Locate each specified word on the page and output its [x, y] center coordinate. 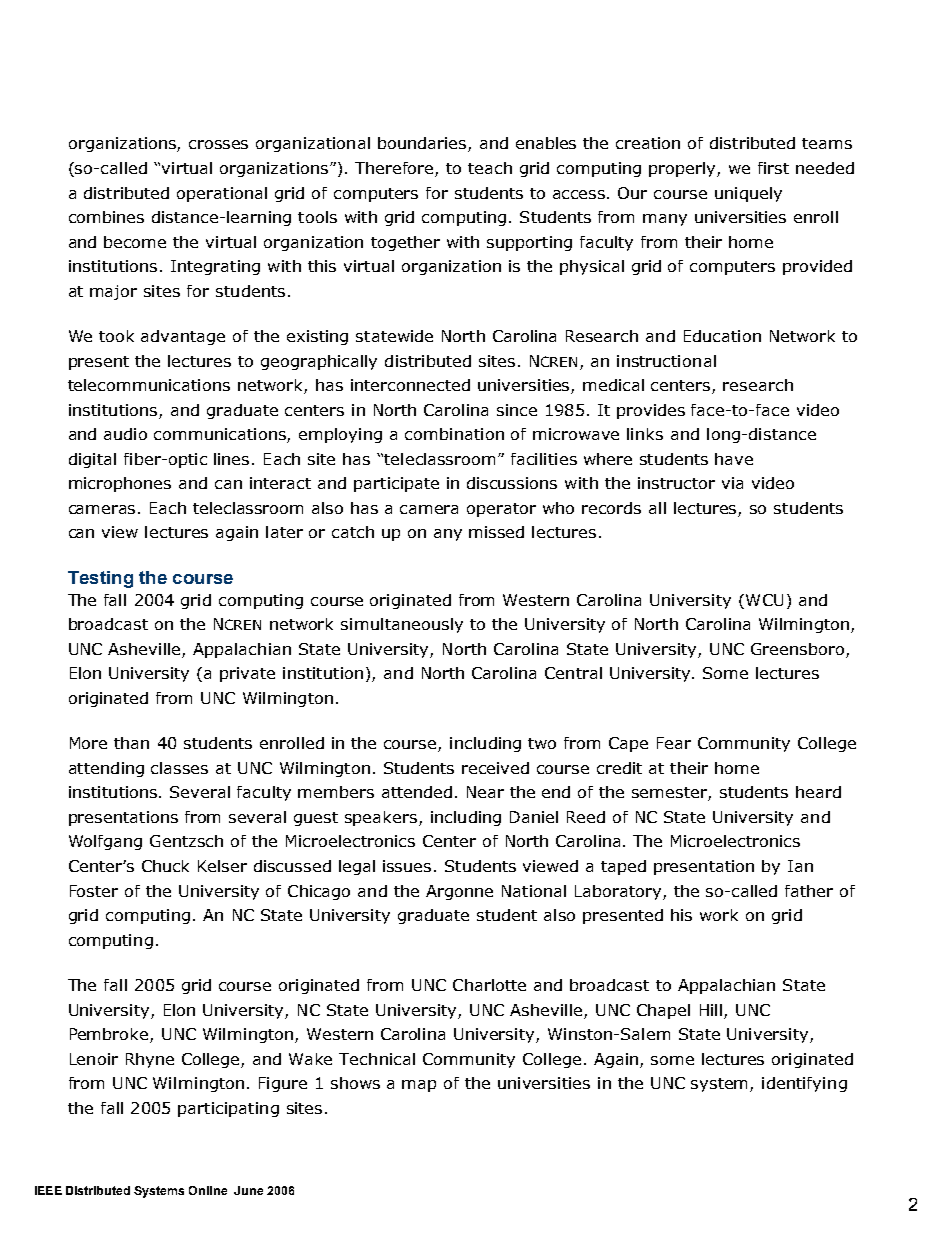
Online [208, 1190]
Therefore [395, 169]
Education [722, 336]
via [732, 483]
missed [496, 532]
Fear [674, 743]
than [131, 743]
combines [106, 217]
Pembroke [110, 1035]
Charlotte [489, 985]
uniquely [748, 194]
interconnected [410, 385]
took [116, 336]
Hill [711, 1010]
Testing [100, 579]
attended [417, 792]
